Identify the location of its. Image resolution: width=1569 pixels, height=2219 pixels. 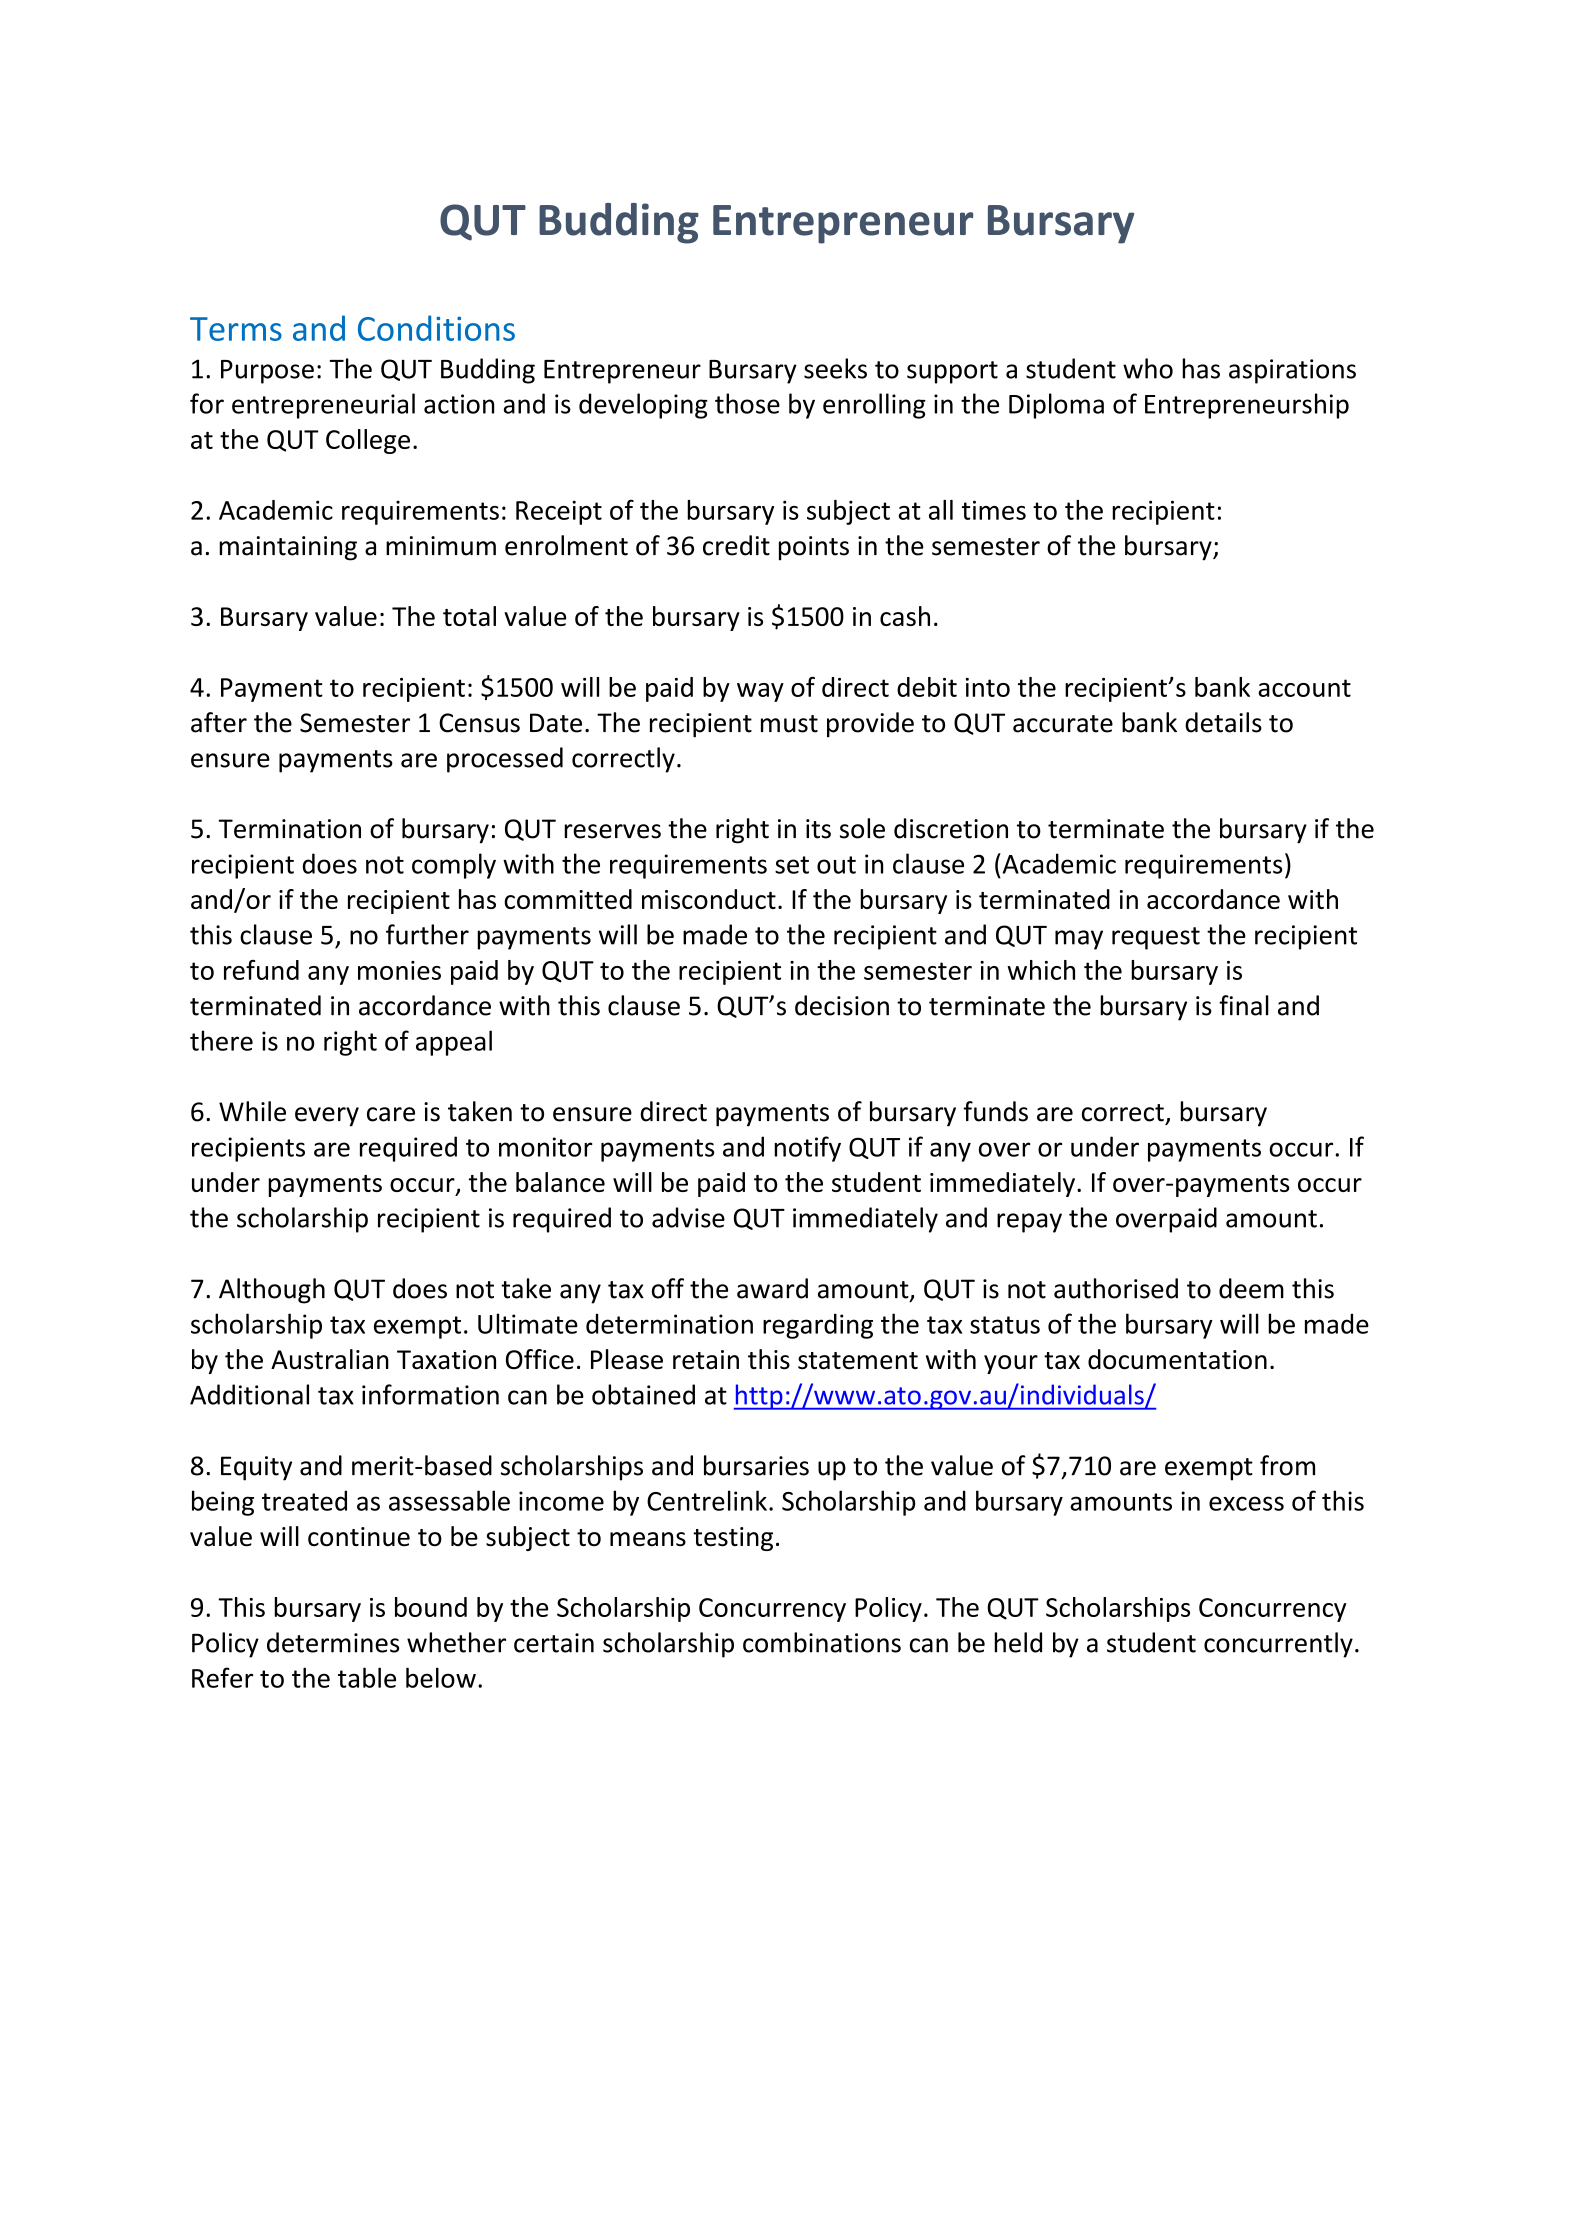
(818, 829).
